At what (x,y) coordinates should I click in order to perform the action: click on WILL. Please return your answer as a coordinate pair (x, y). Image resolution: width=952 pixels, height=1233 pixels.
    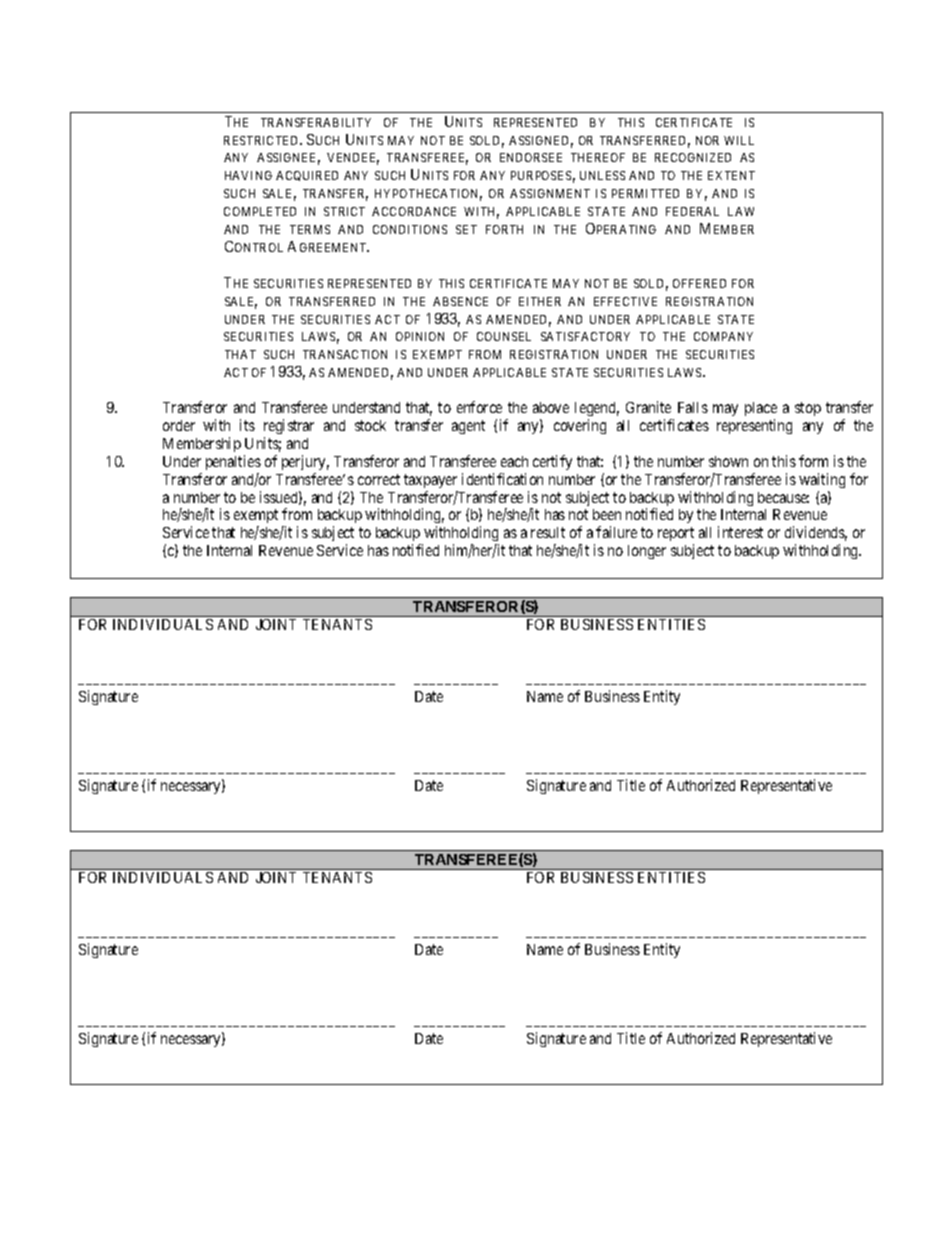
    Looking at the image, I should click on (739, 140).
